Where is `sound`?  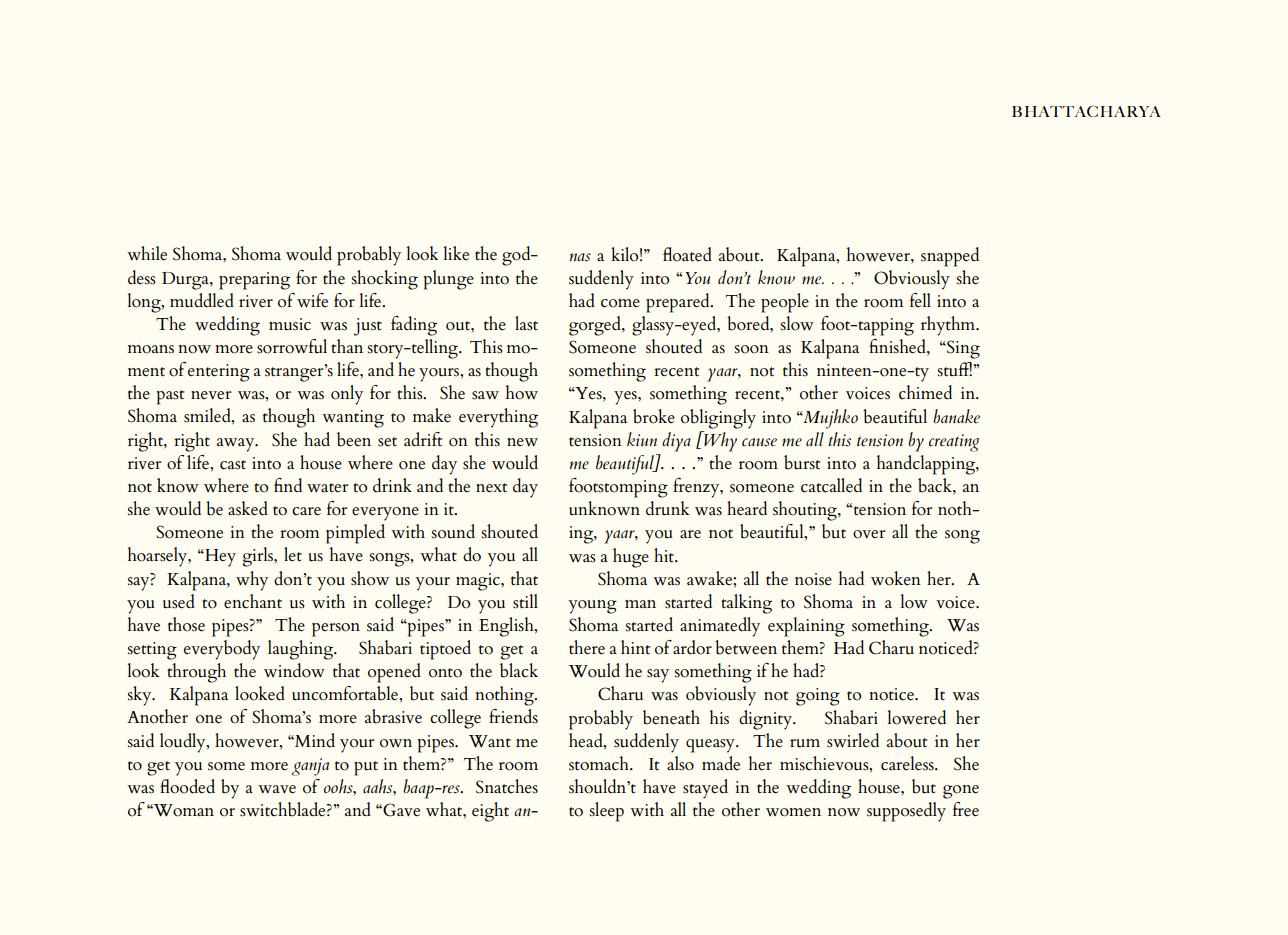 sound is located at coordinates (453, 531).
